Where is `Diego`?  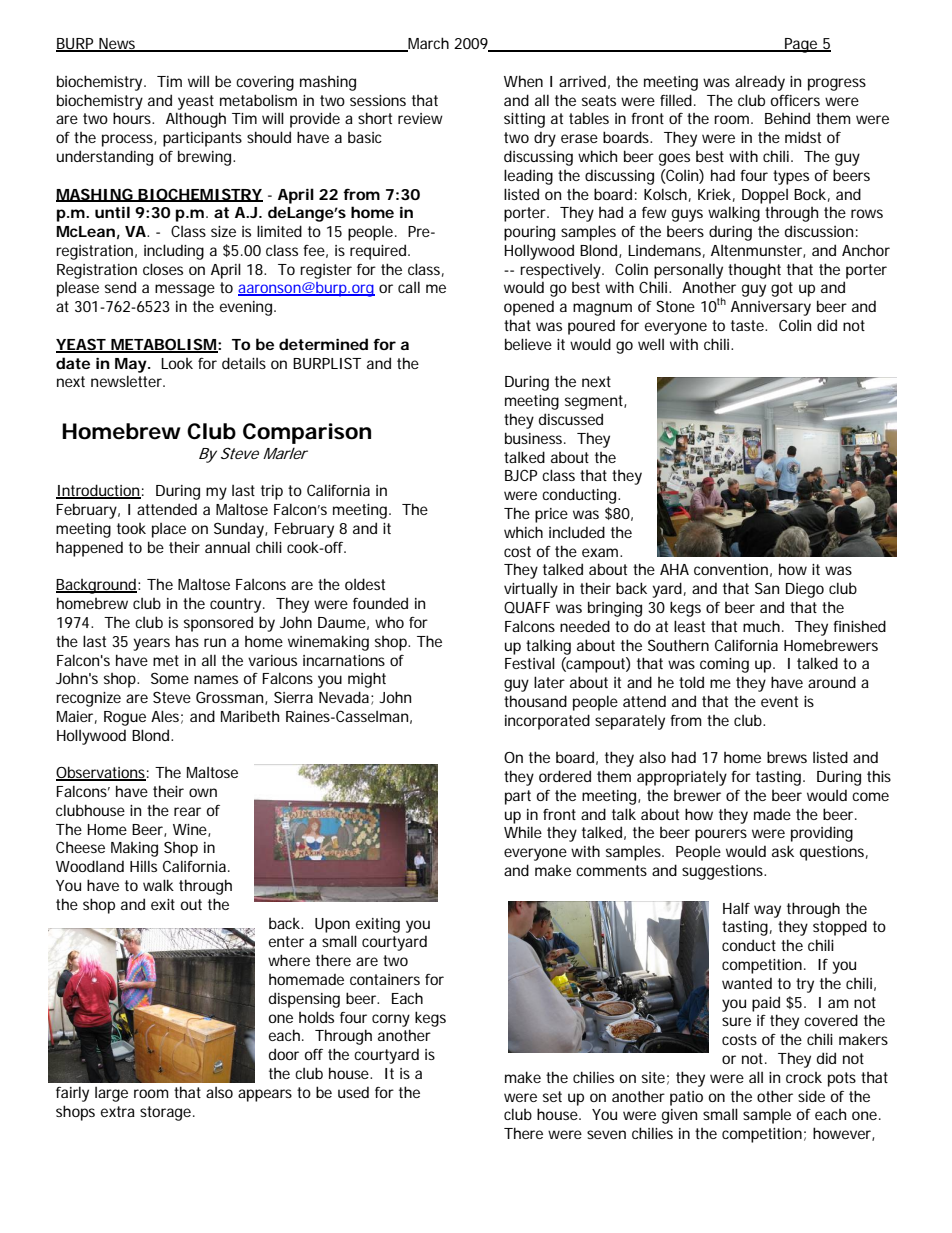 Diego is located at coordinates (805, 590).
